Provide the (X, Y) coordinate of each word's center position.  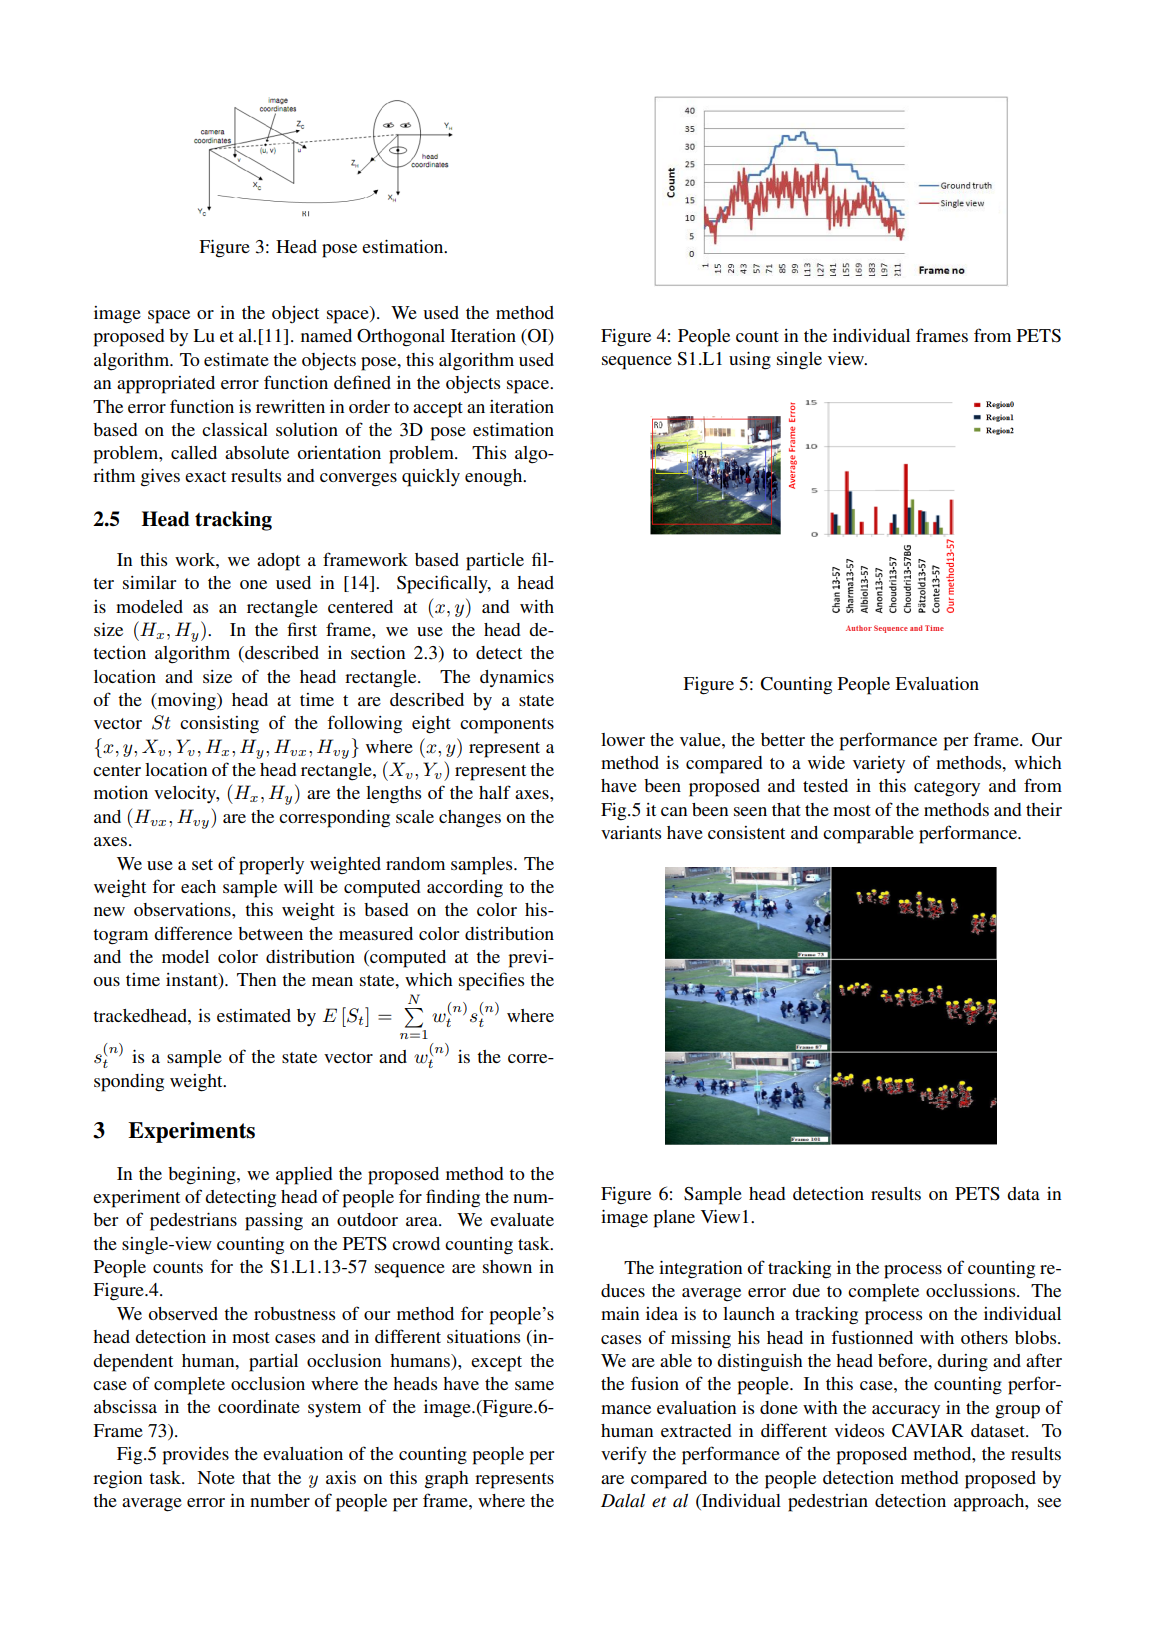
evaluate (522, 1219)
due (806, 1290)
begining (203, 1176)
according (465, 889)
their (1044, 809)
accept (438, 410)
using (750, 361)
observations (183, 909)
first (302, 629)
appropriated (166, 385)
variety (879, 764)
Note (216, 1477)
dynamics (517, 678)
